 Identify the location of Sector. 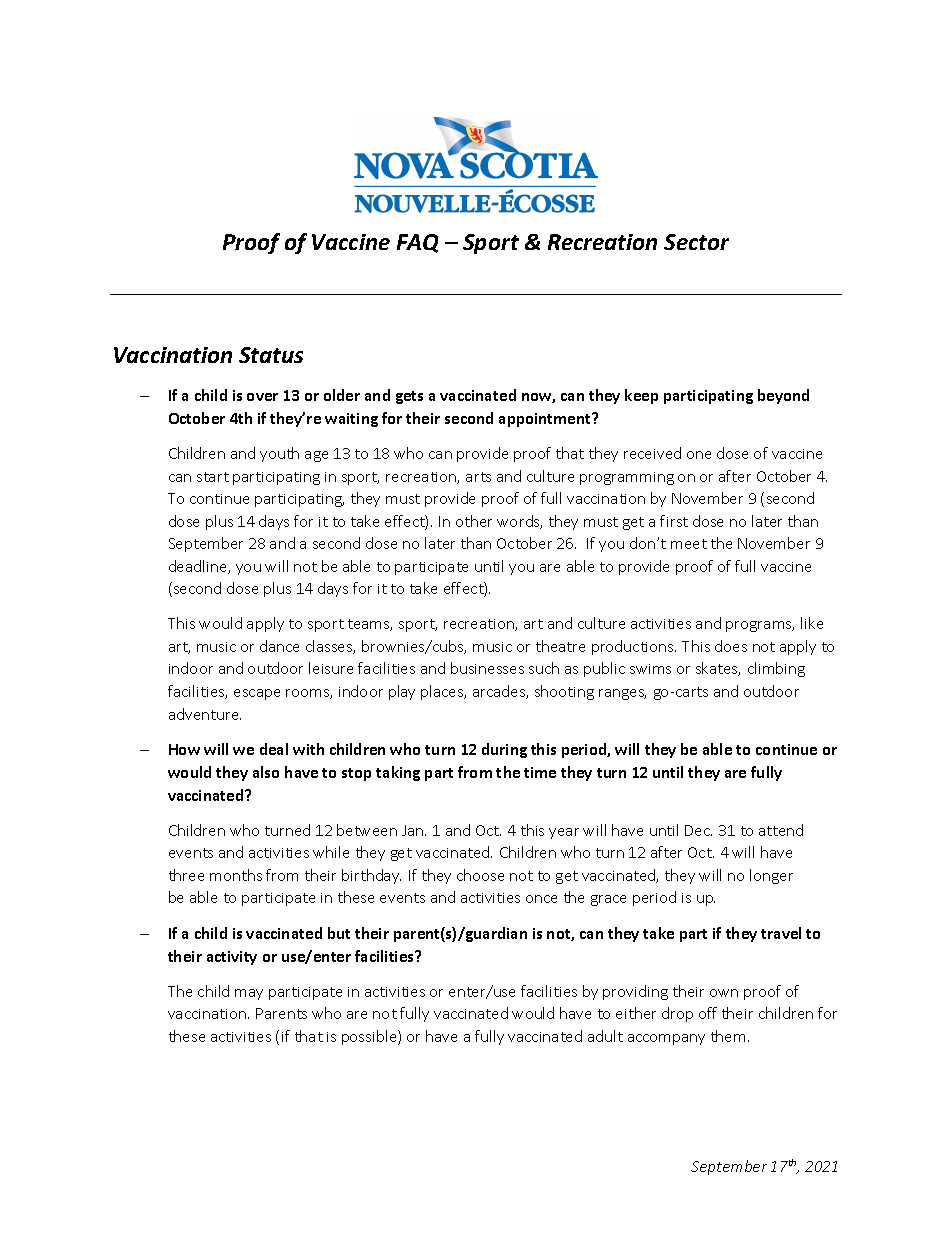
(696, 242).
